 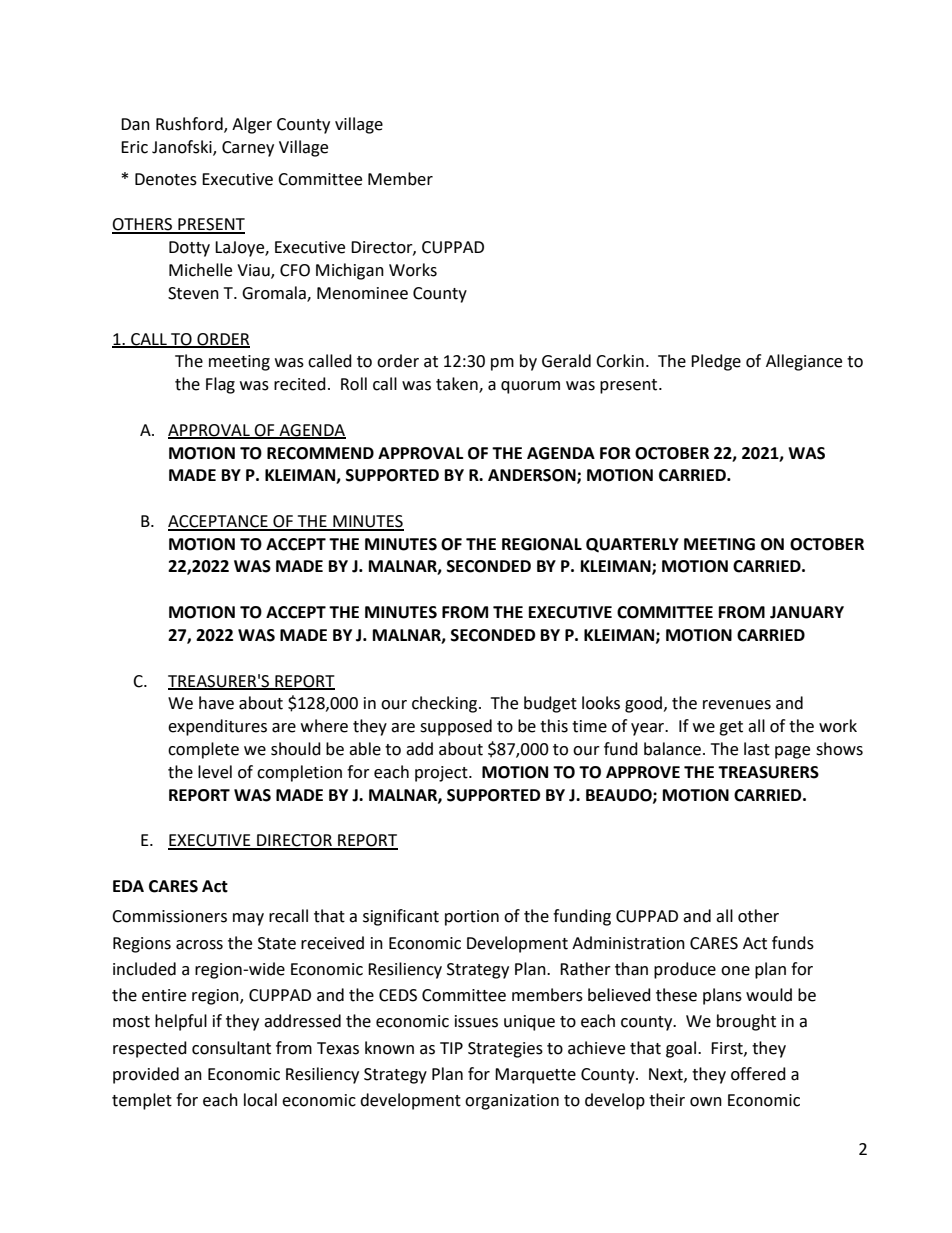 What do you see at coordinates (350, 271) in the screenshot?
I see `Michigan` at bounding box center [350, 271].
